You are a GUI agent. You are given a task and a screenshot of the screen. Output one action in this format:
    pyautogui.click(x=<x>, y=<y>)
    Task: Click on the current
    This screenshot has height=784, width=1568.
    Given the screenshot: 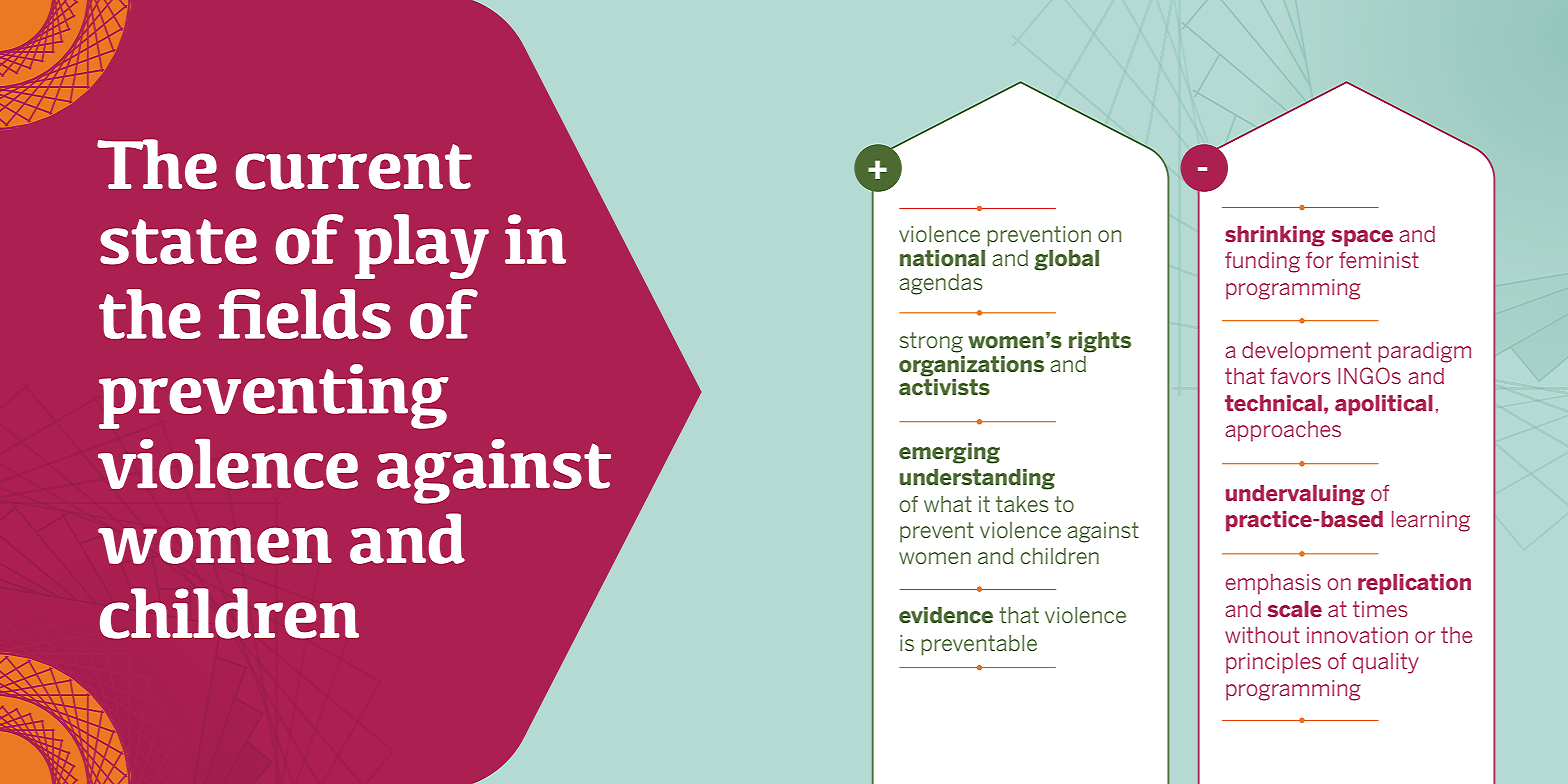 What is the action you would take?
    pyautogui.click(x=354, y=167)
